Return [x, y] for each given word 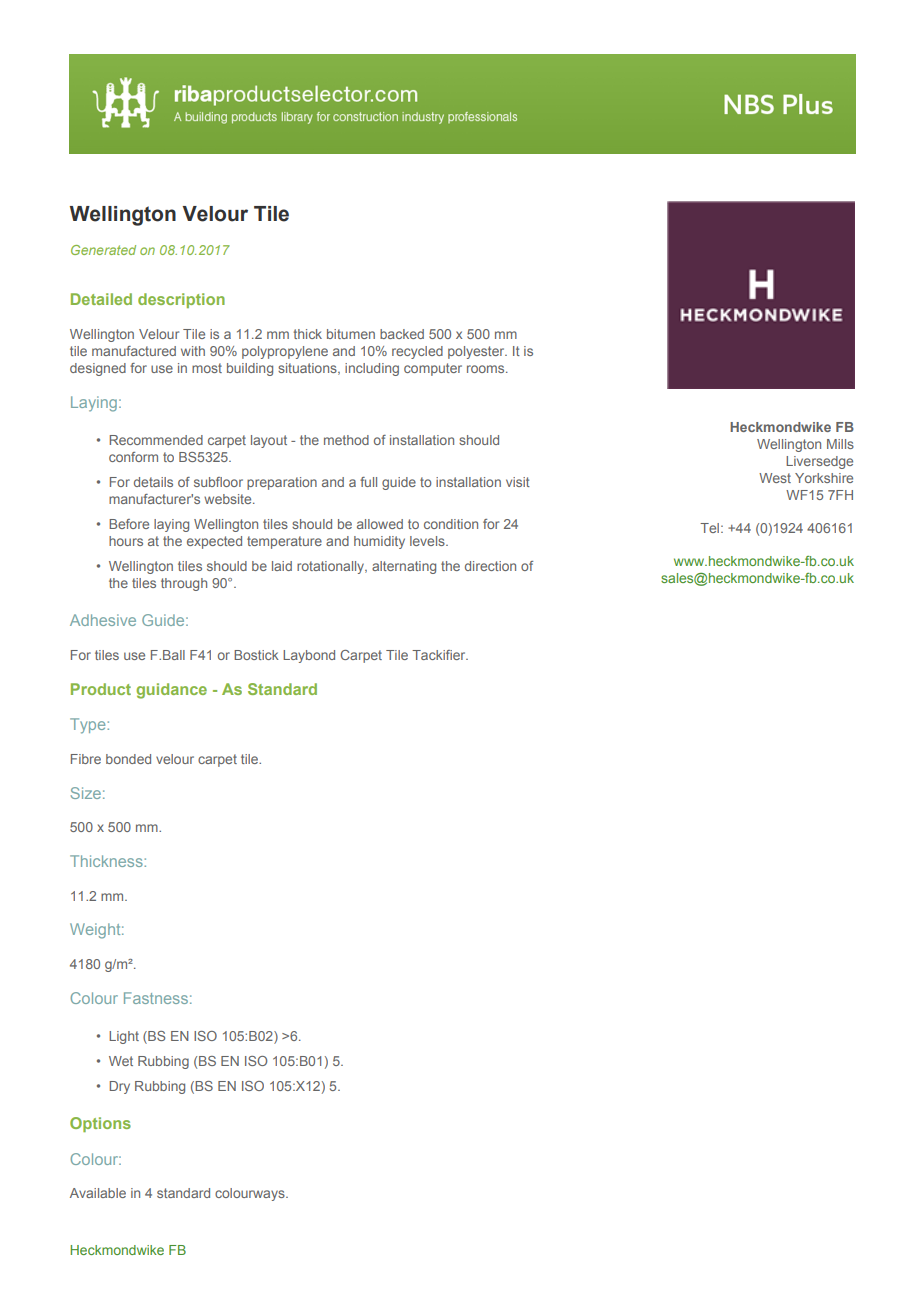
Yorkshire [824, 478]
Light [124, 1037]
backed [402, 334]
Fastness [156, 998]
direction [490, 566]
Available [98, 1193]
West [775, 478]
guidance [171, 691]
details [153, 482]
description [181, 300]
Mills [840, 444]
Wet [121, 1061]
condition [451, 524]
